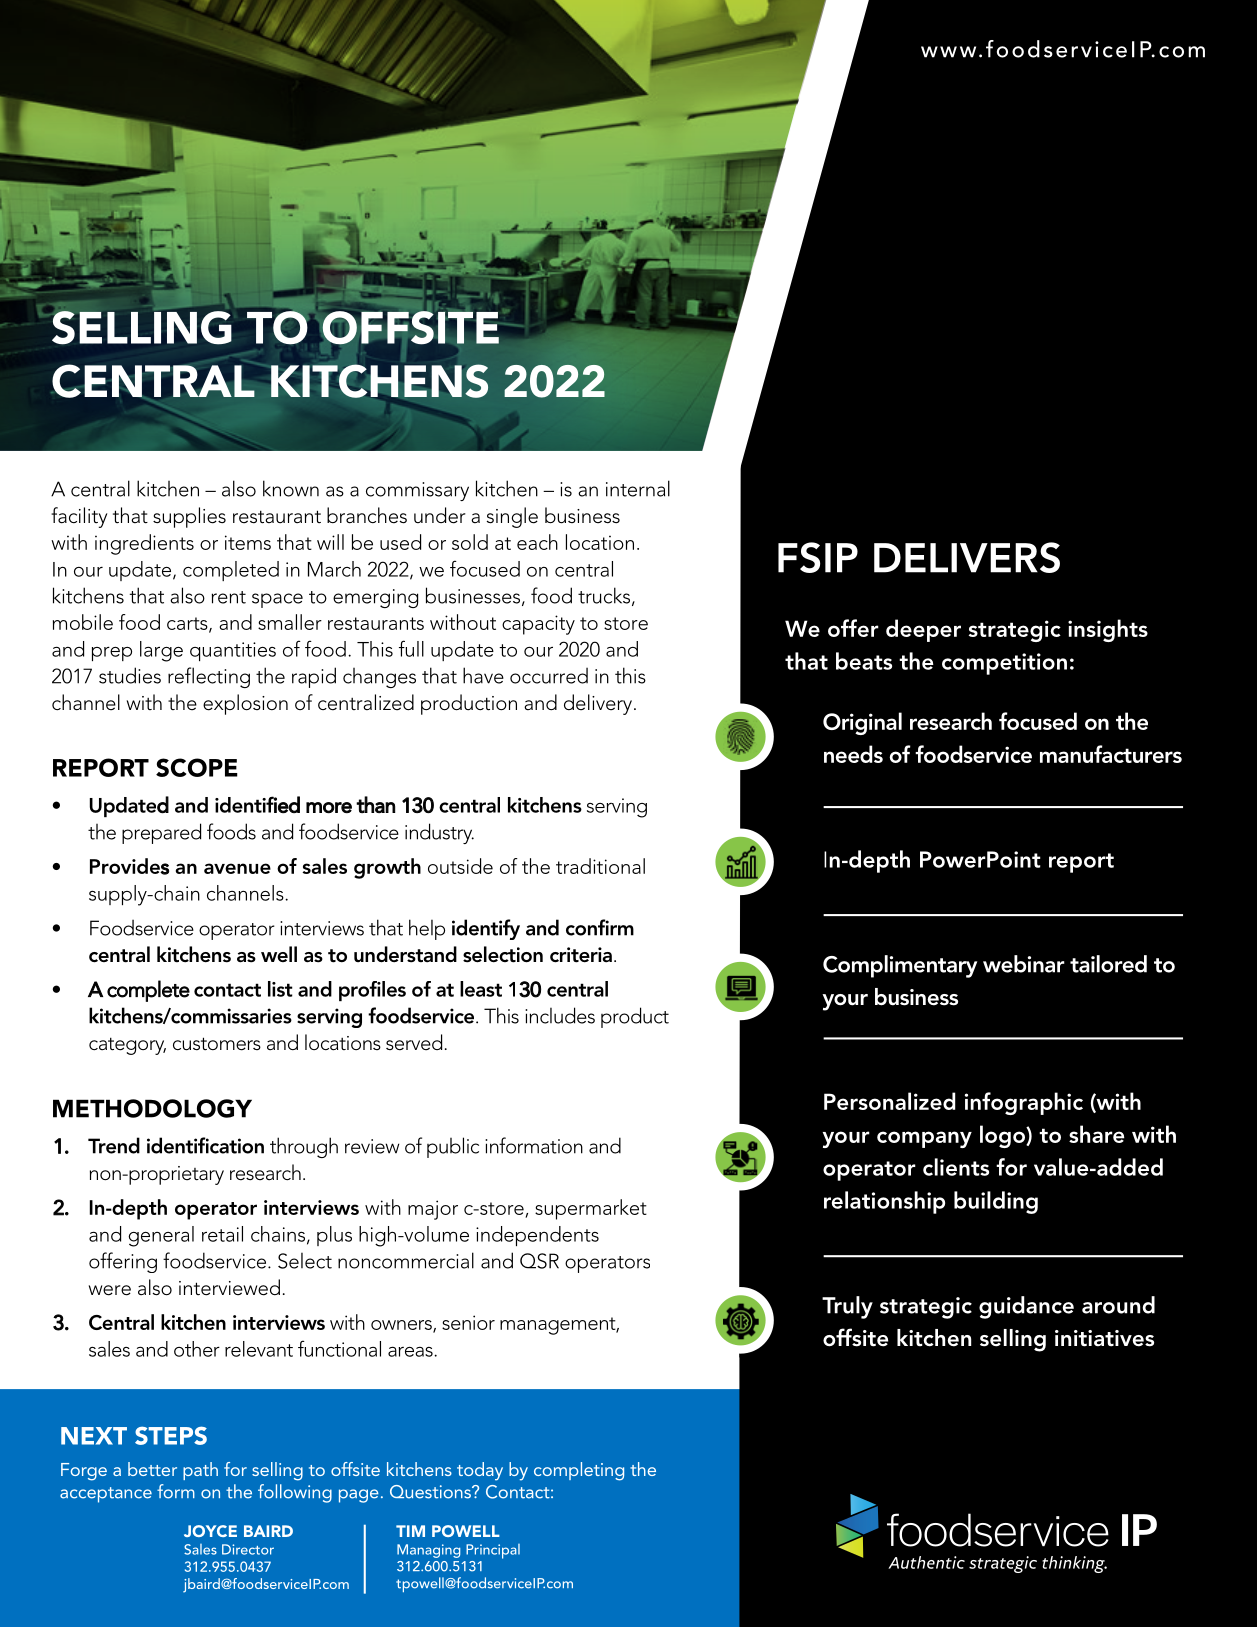  What do you see at coordinates (189, 517) in the screenshot?
I see `supplies` at bounding box center [189, 517].
